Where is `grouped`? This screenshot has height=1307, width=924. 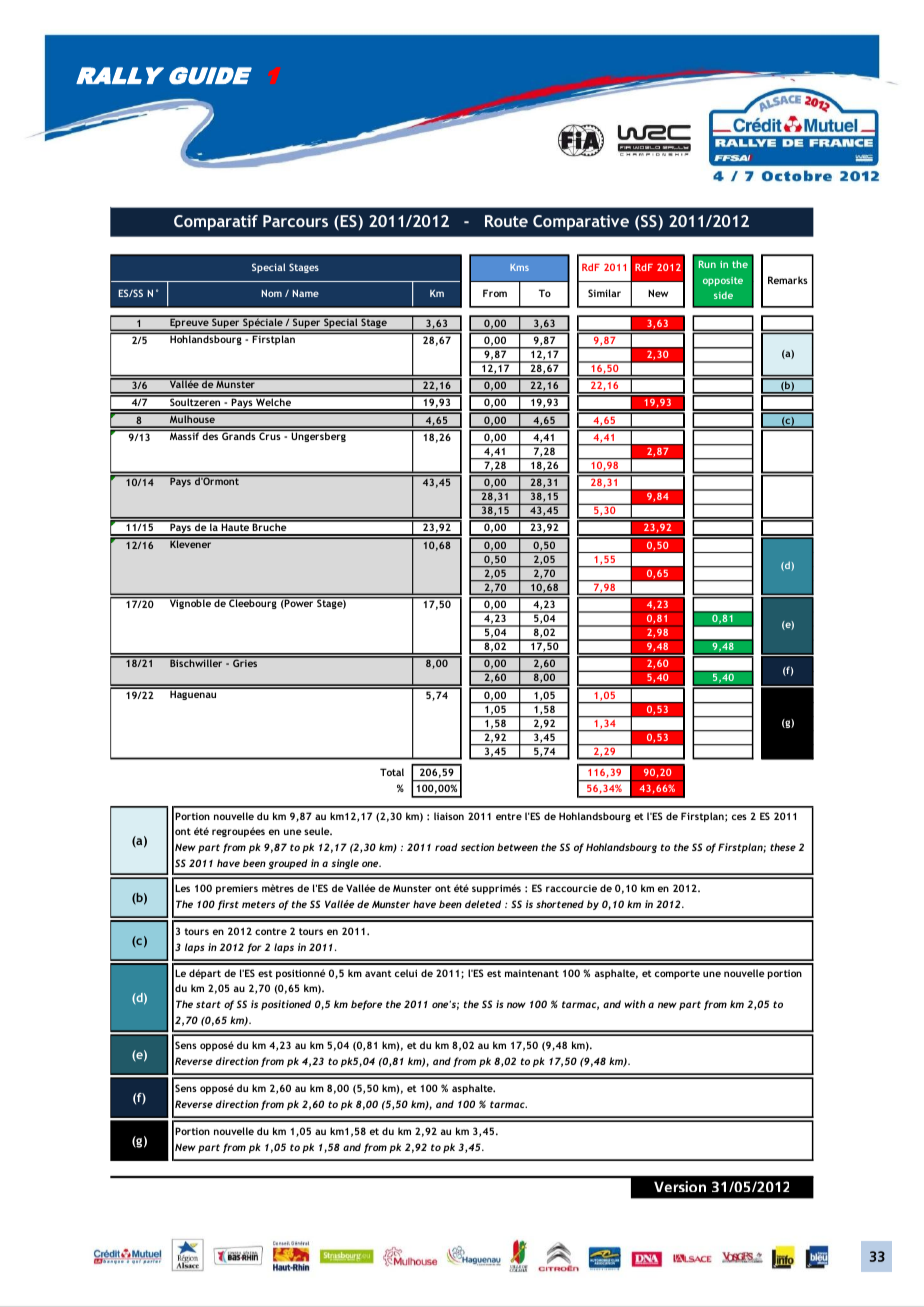
grouped is located at coordinates (288, 864).
